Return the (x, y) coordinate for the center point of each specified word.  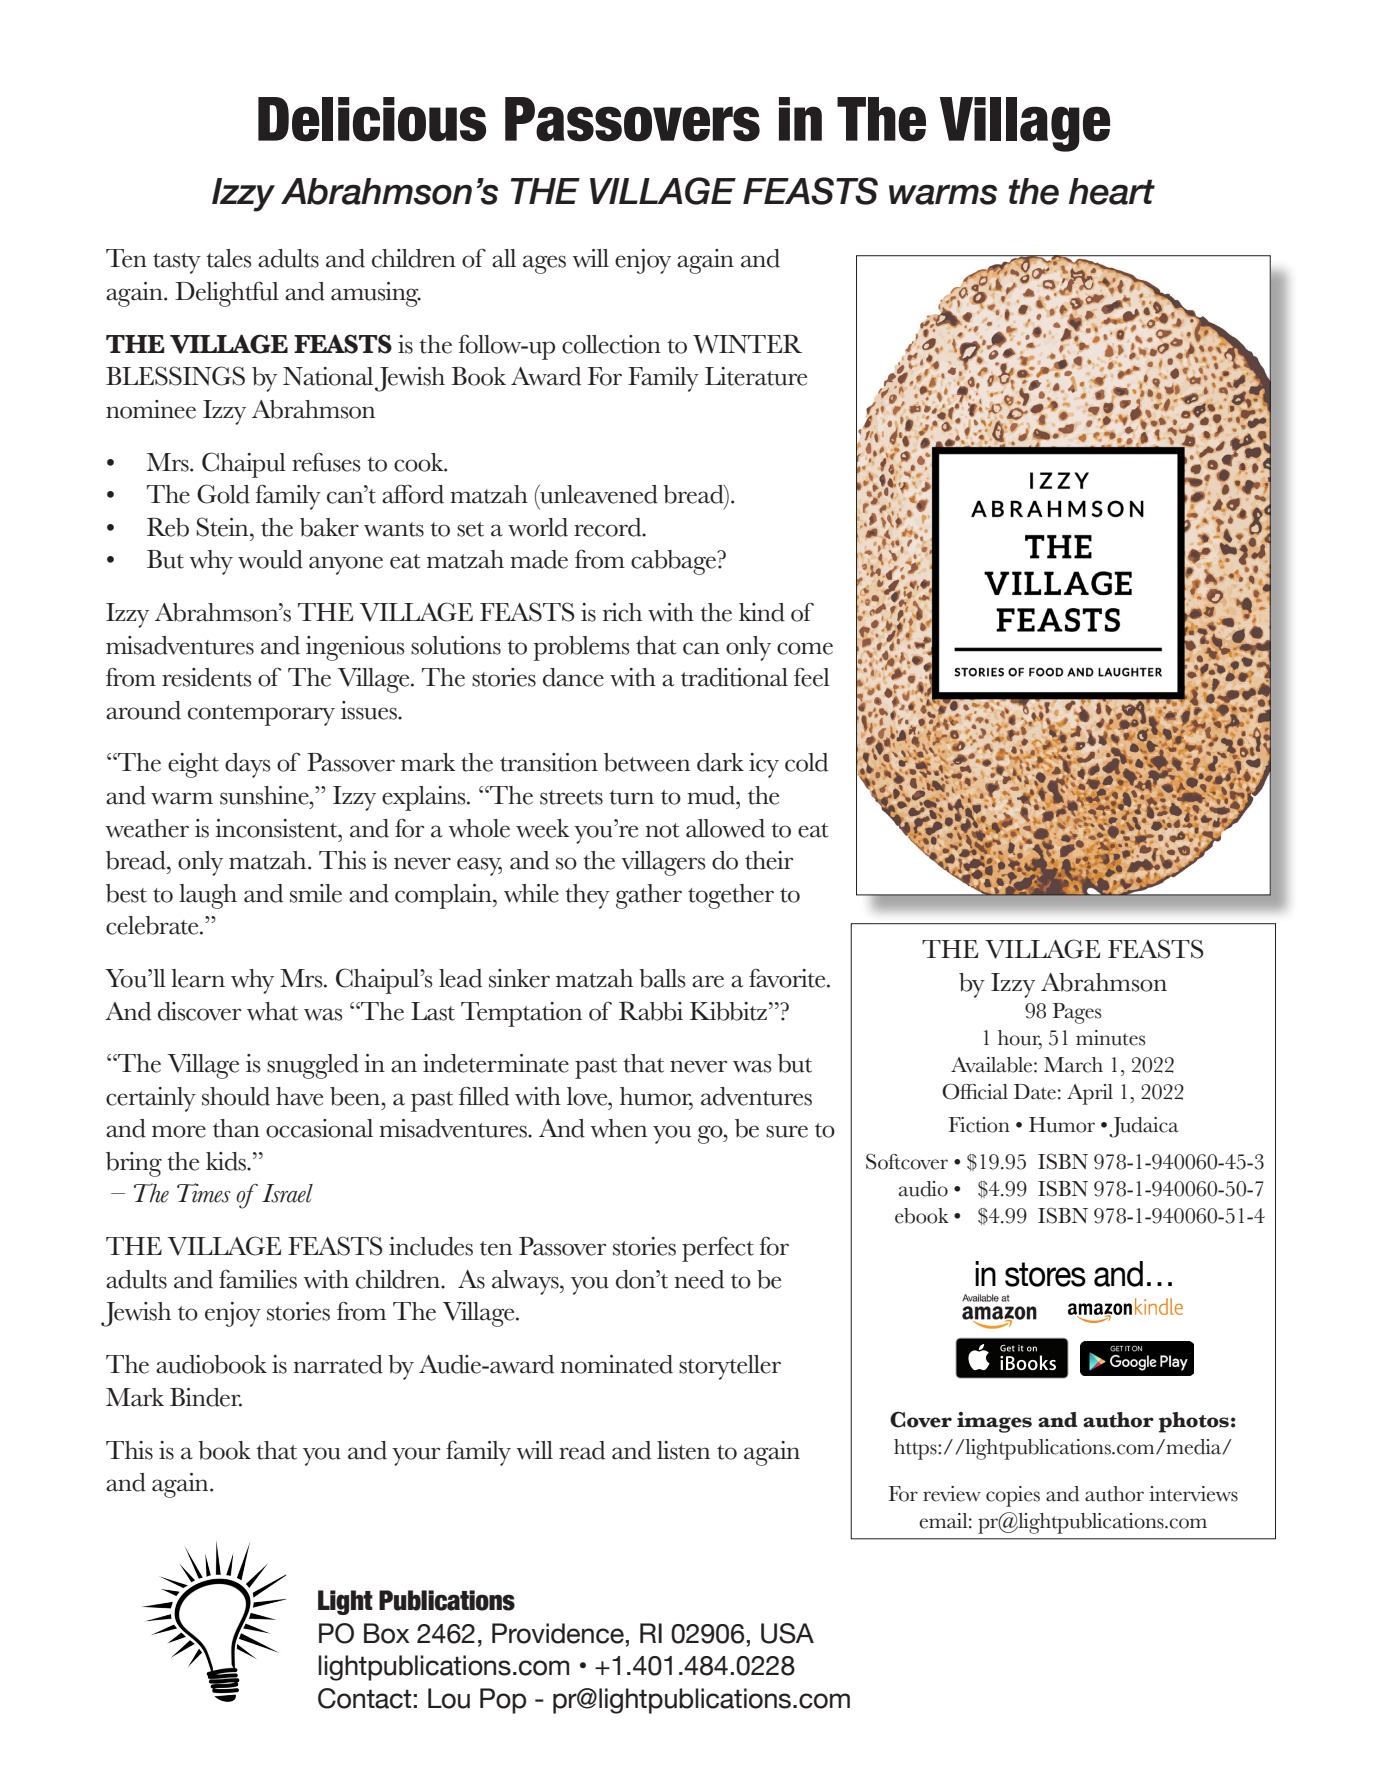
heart (1112, 191)
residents (207, 677)
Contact (364, 1698)
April (1090, 1094)
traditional (734, 677)
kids (227, 1161)
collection (611, 344)
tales (229, 258)
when (618, 1128)
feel (812, 677)
